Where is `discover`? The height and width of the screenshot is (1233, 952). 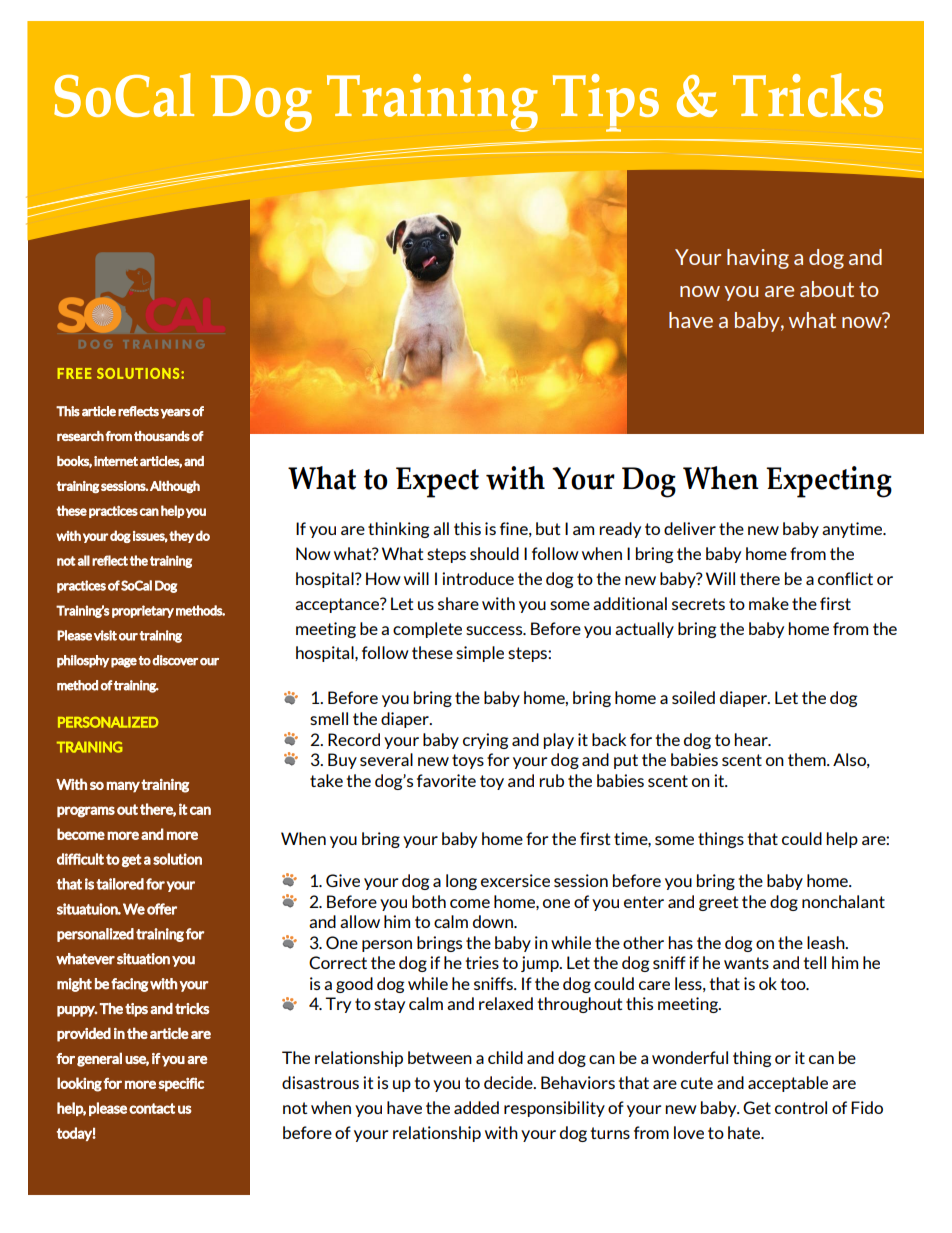 discover is located at coordinates (175, 660).
